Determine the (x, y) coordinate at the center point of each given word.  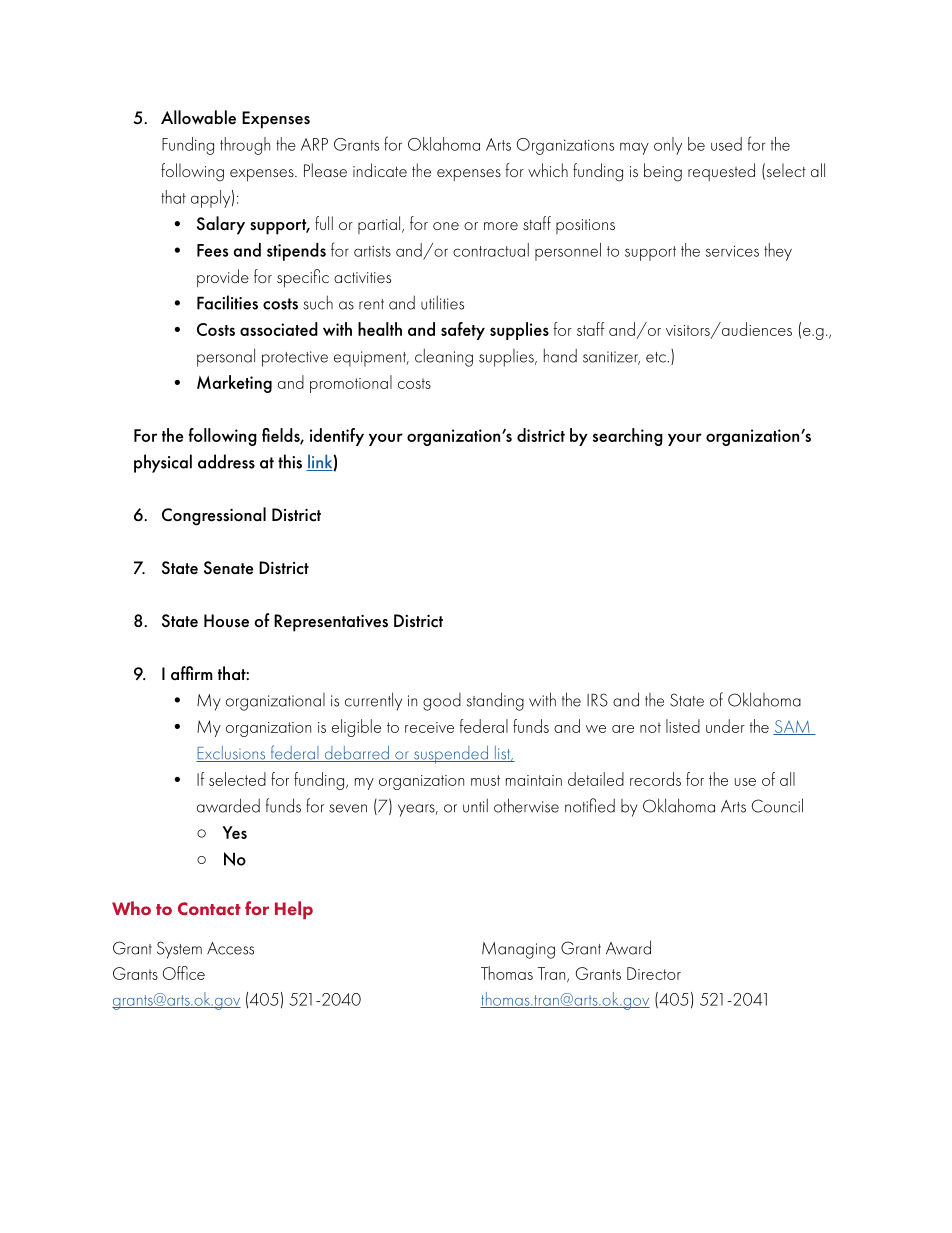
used (726, 144)
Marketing (234, 384)
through (245, 146)
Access (230, 948)
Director (654, 973)
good (442, 702)
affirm (192, 673)
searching (628, 437)
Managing (518, 950)
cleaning (444, 357)
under (725, 726)
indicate (380, 170)
